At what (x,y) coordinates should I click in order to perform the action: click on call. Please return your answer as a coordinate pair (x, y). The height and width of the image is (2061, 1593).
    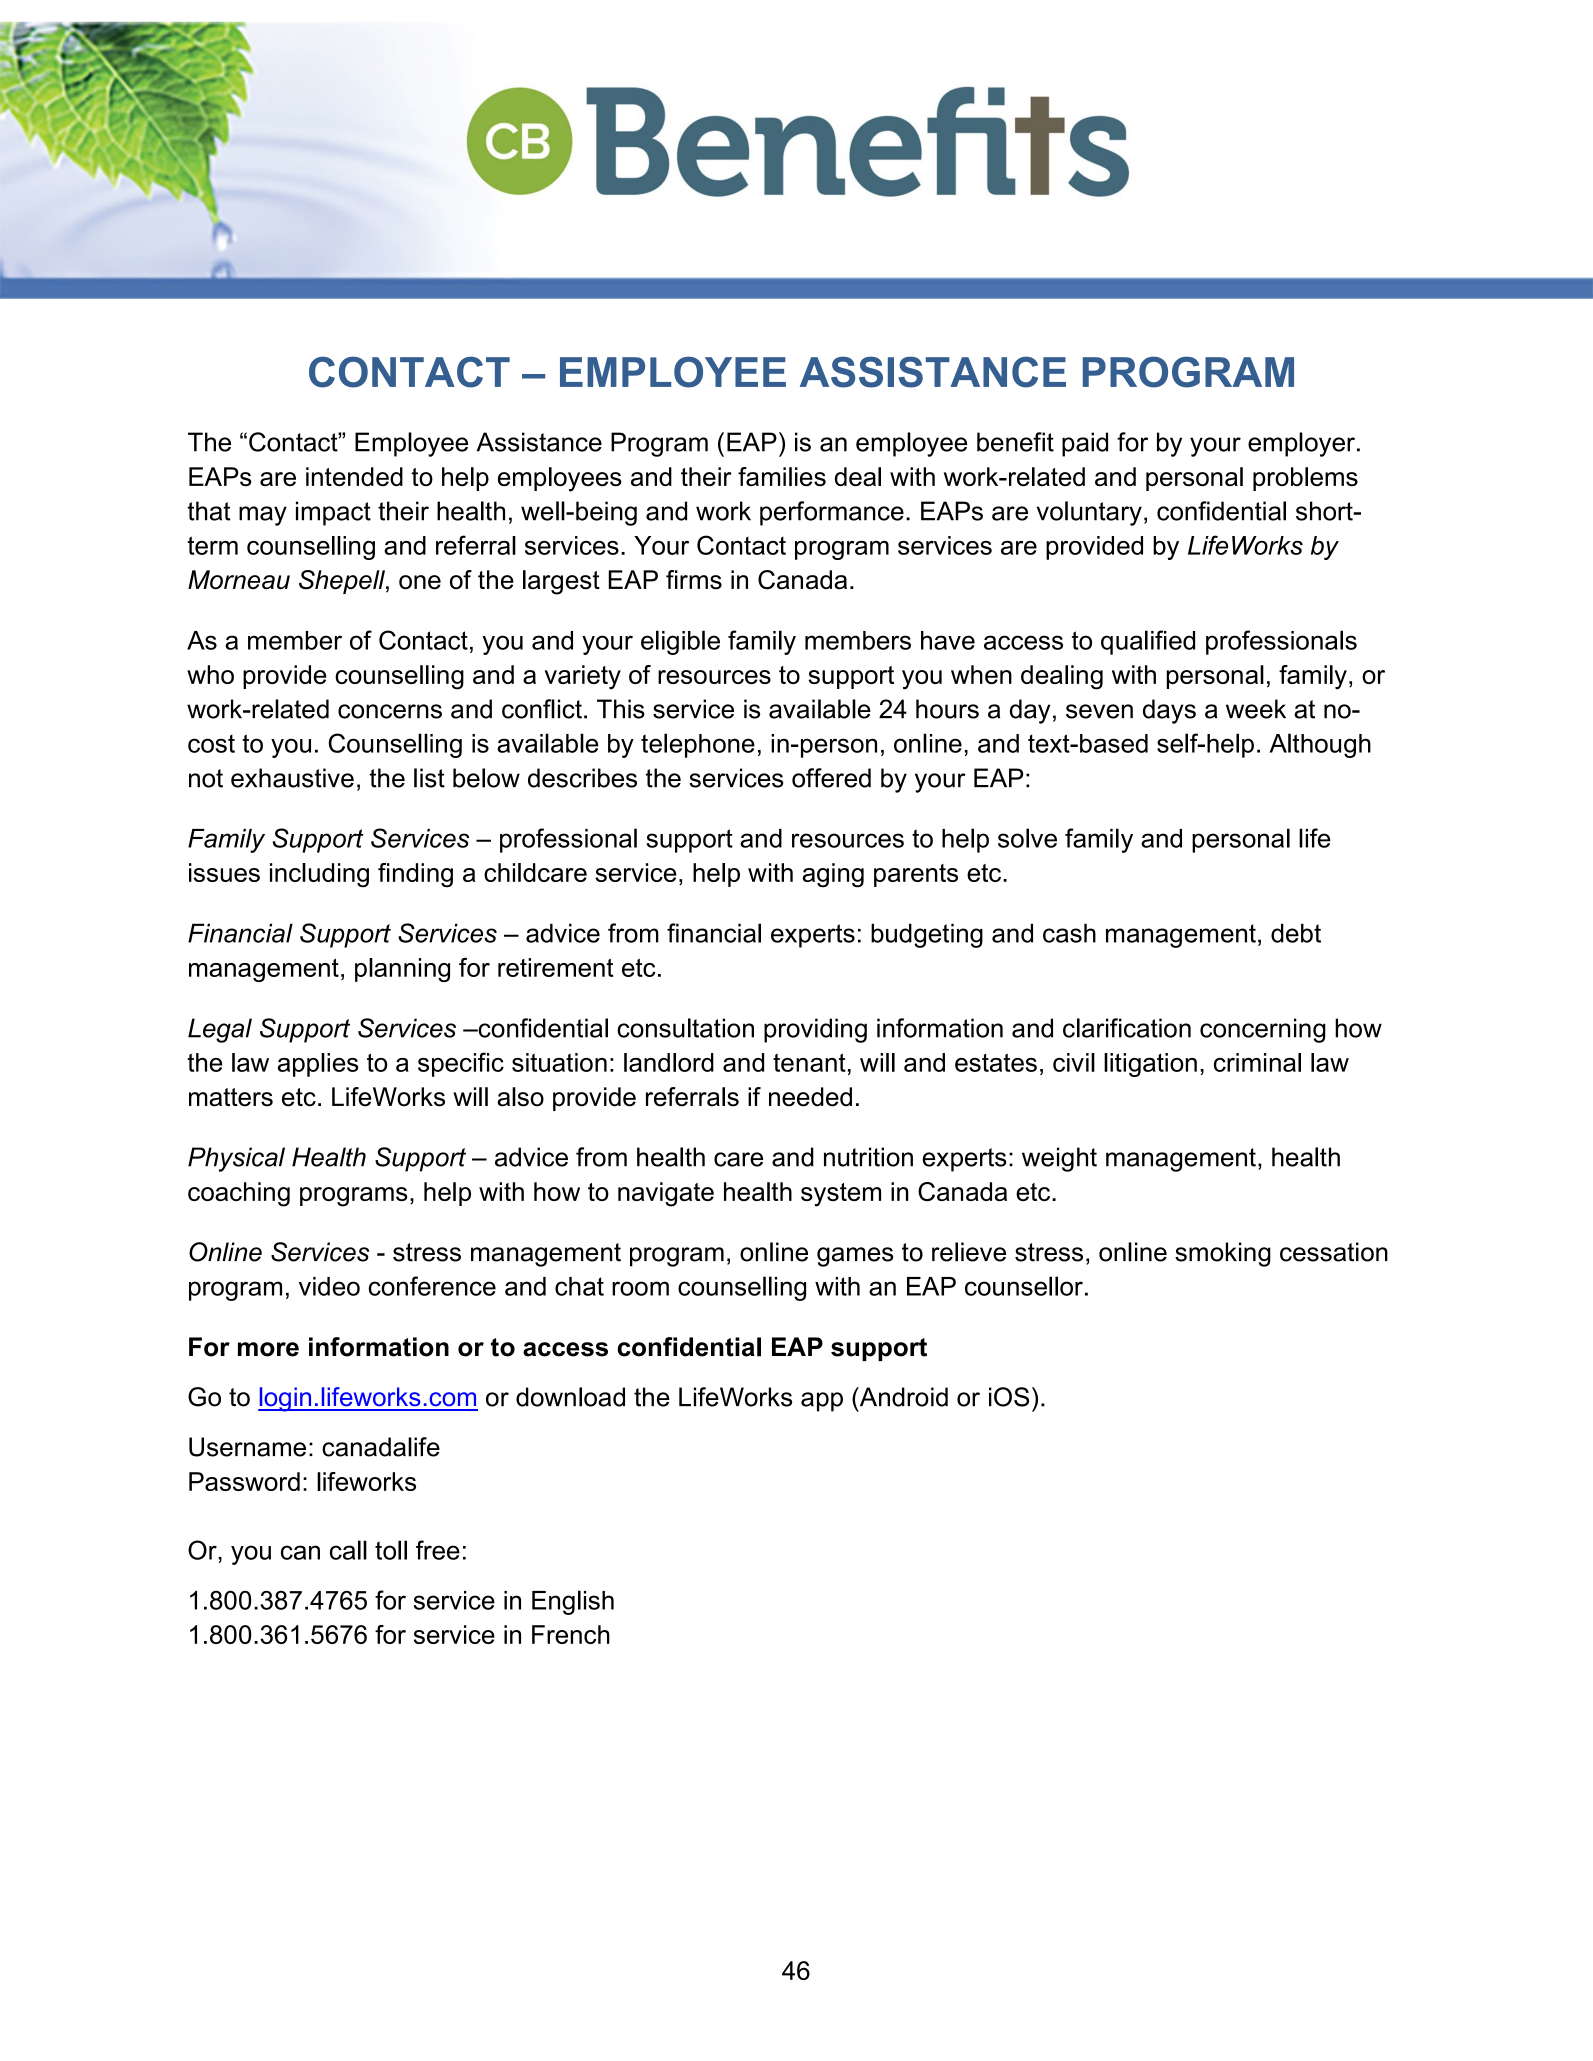
    Looking at the image, I should click on (348, 1550).
